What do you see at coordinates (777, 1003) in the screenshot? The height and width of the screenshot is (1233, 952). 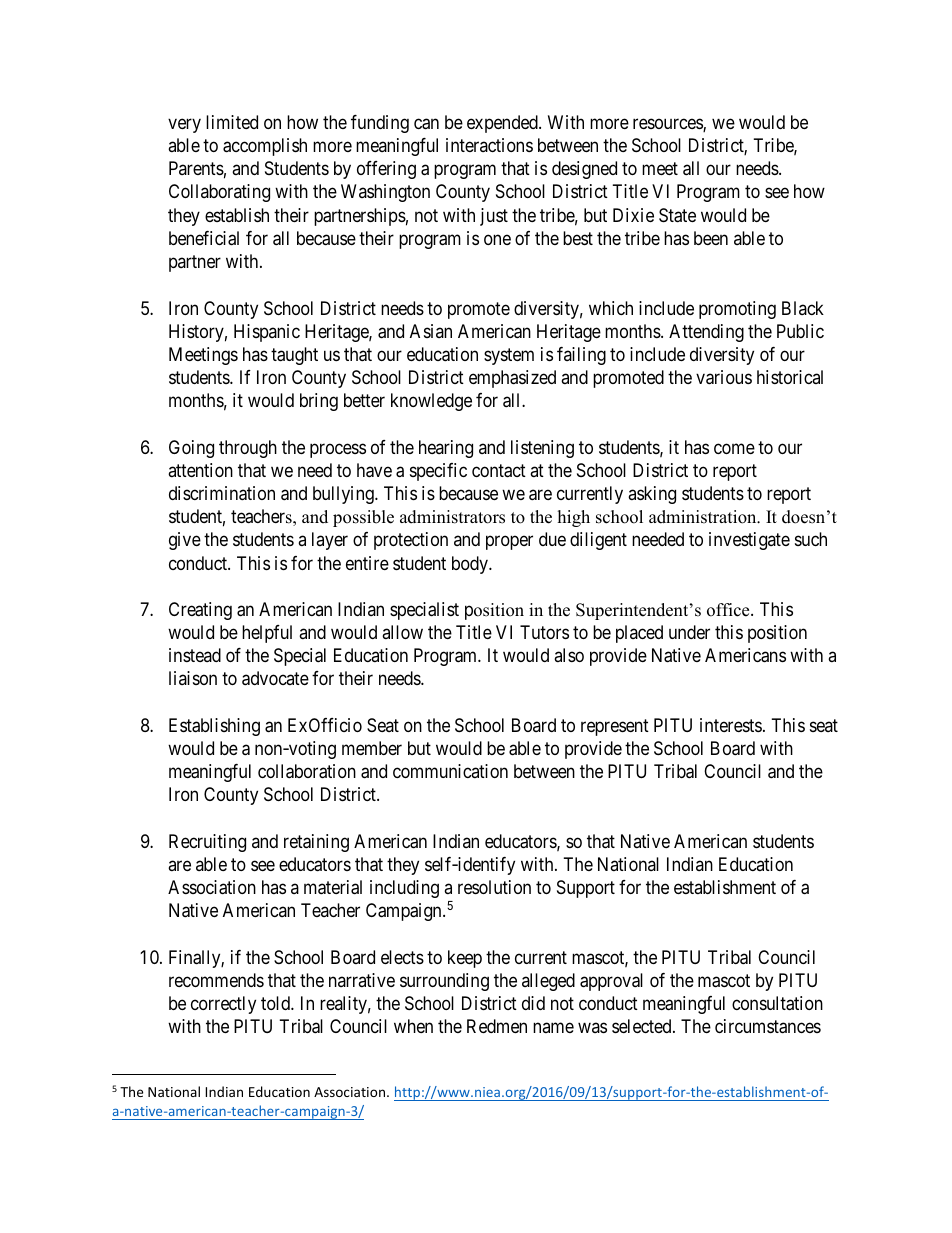 I see `consultation` at bounding box center [777, 1003].
